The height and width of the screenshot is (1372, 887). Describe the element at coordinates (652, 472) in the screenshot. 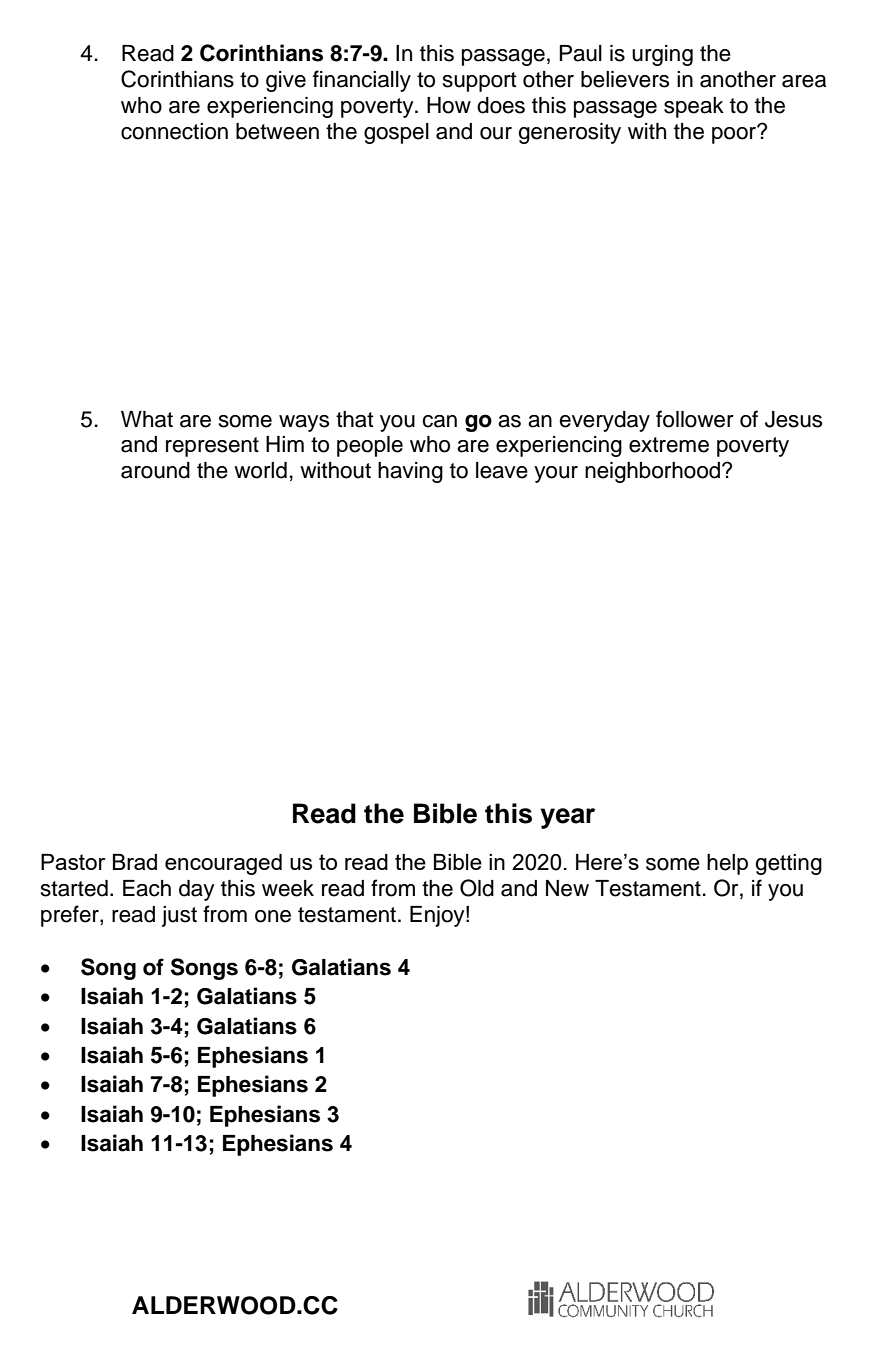

I see `neighborhood` at that location.
